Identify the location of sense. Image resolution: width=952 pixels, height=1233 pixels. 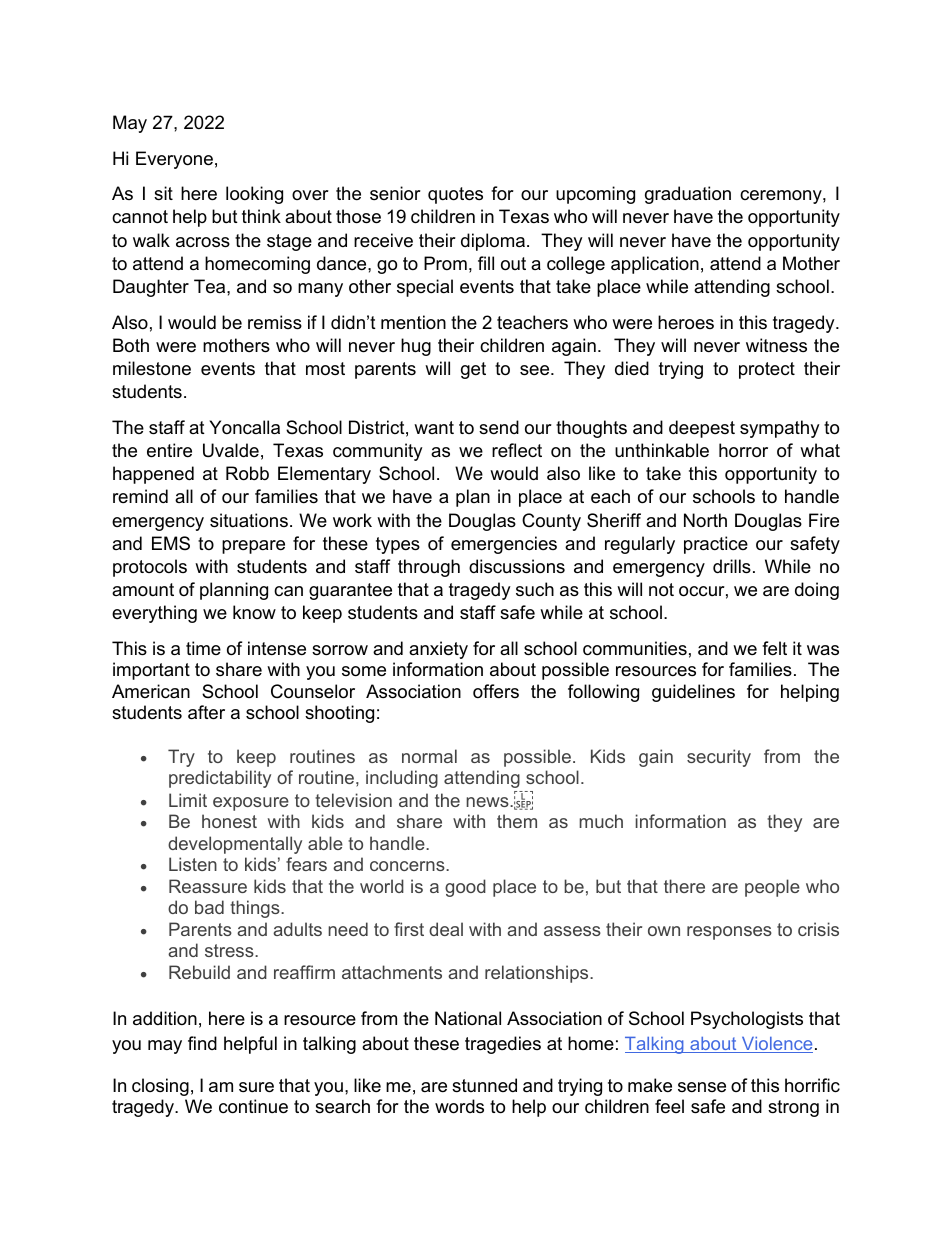
(702, 1087).
